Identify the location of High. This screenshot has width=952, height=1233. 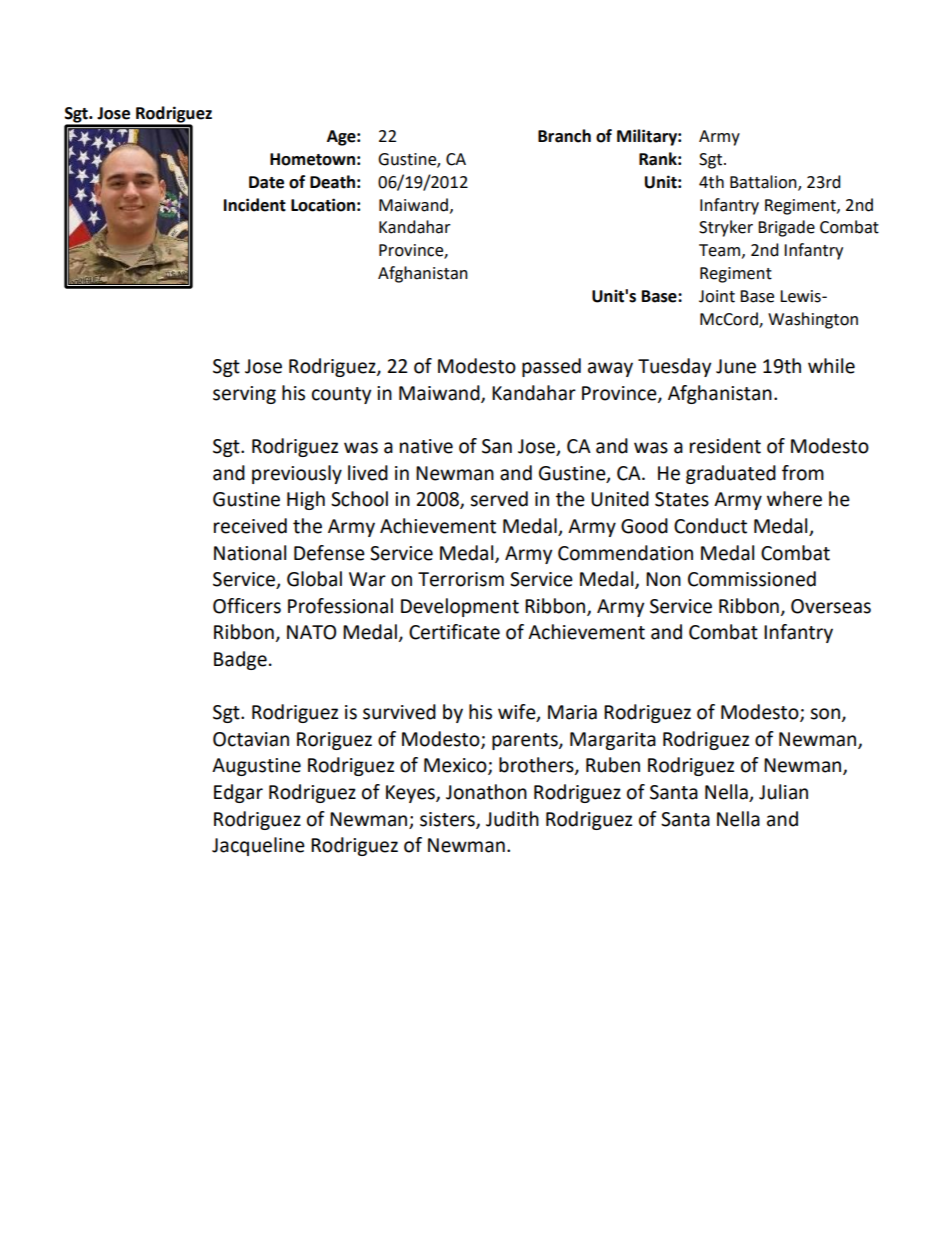
(306, 500).
